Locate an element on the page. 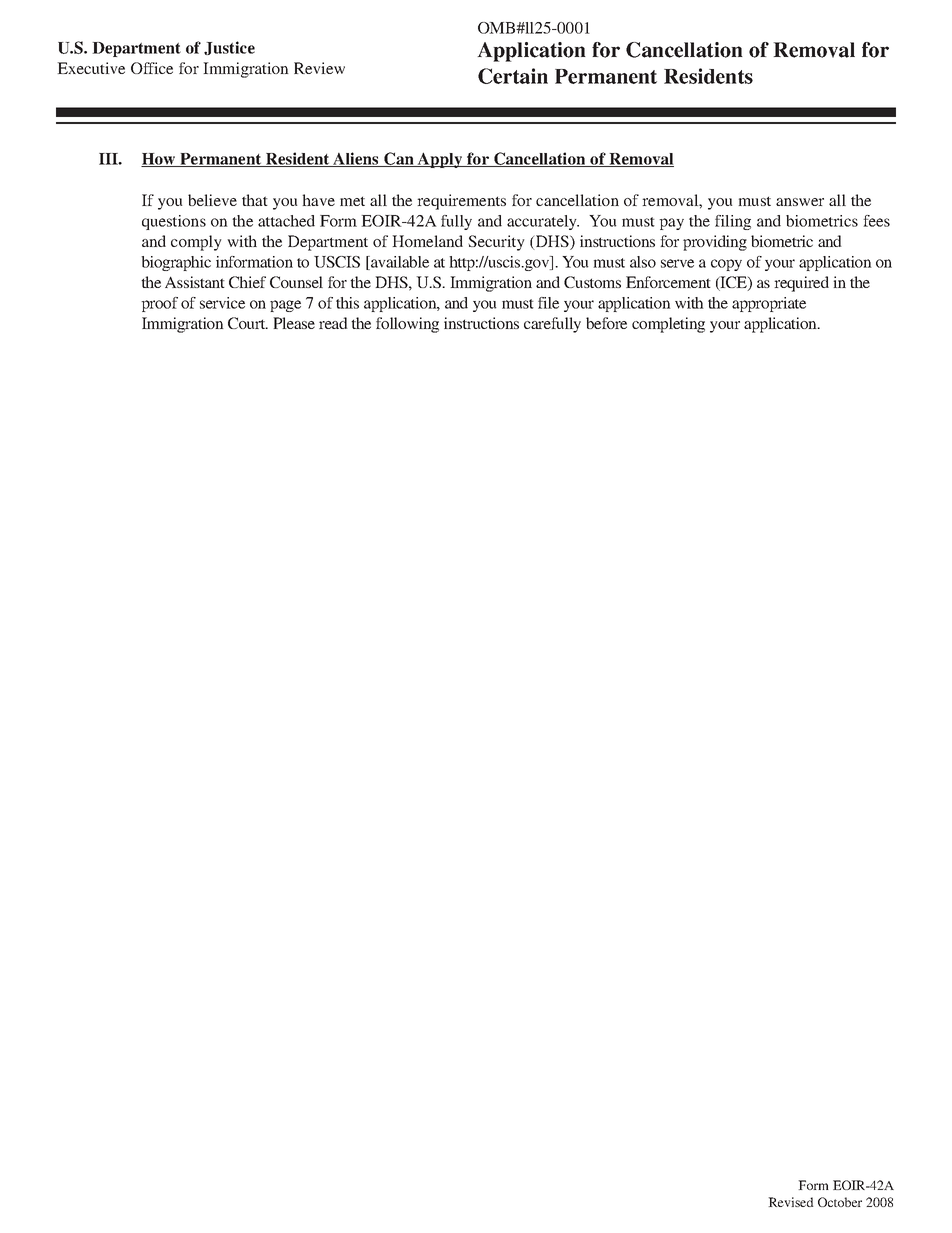 Image resolution: width=952 pixels, height=1233 pixels. Revised is located at coordinates (791, 1202).
